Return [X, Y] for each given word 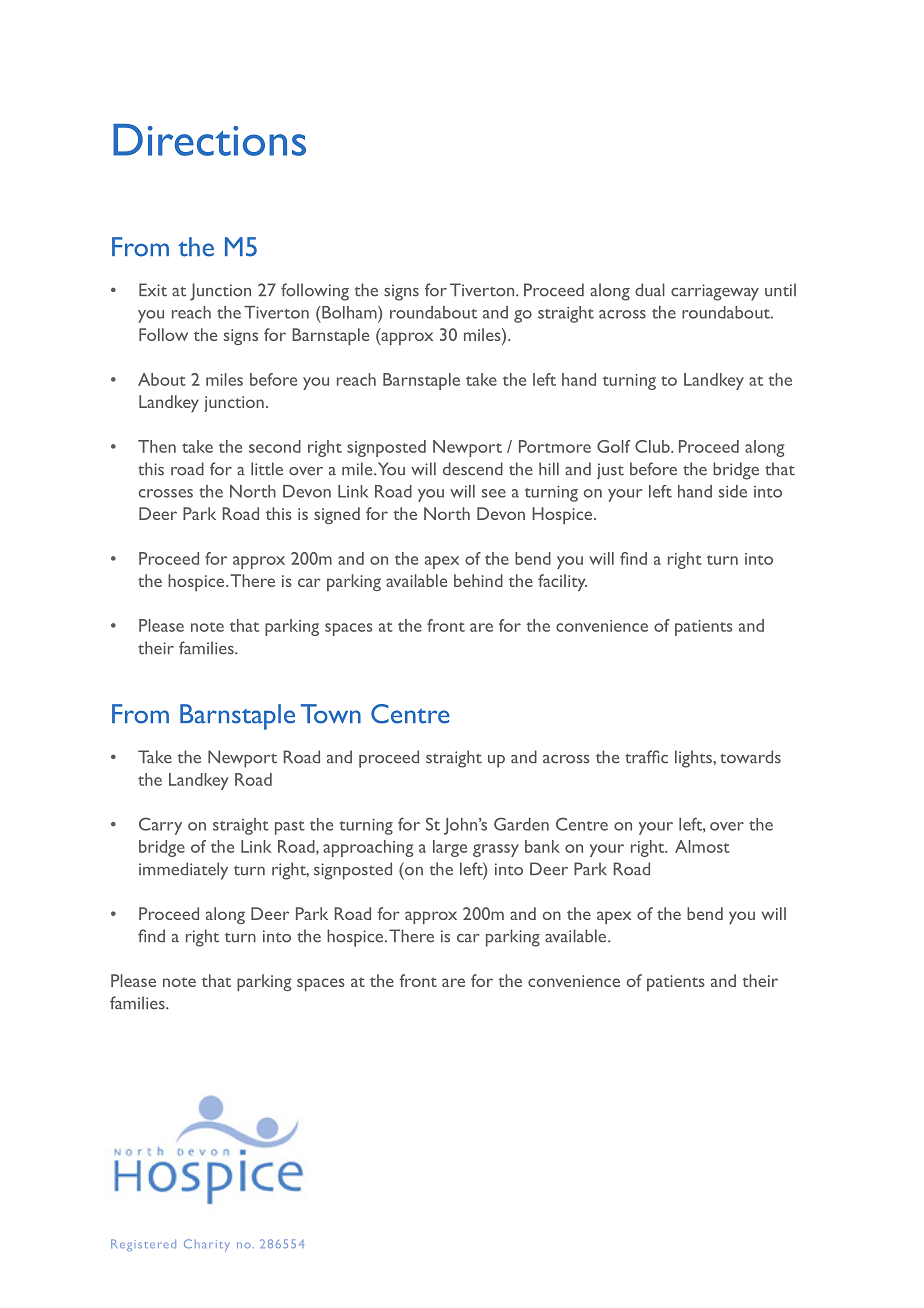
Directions [209, 140]
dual [650, 290]
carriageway [715, 292]
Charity [207, 1245]
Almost [702, 846]
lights [694, 759]
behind [478, 580]
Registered [143, 1245]
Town [331, 714]
